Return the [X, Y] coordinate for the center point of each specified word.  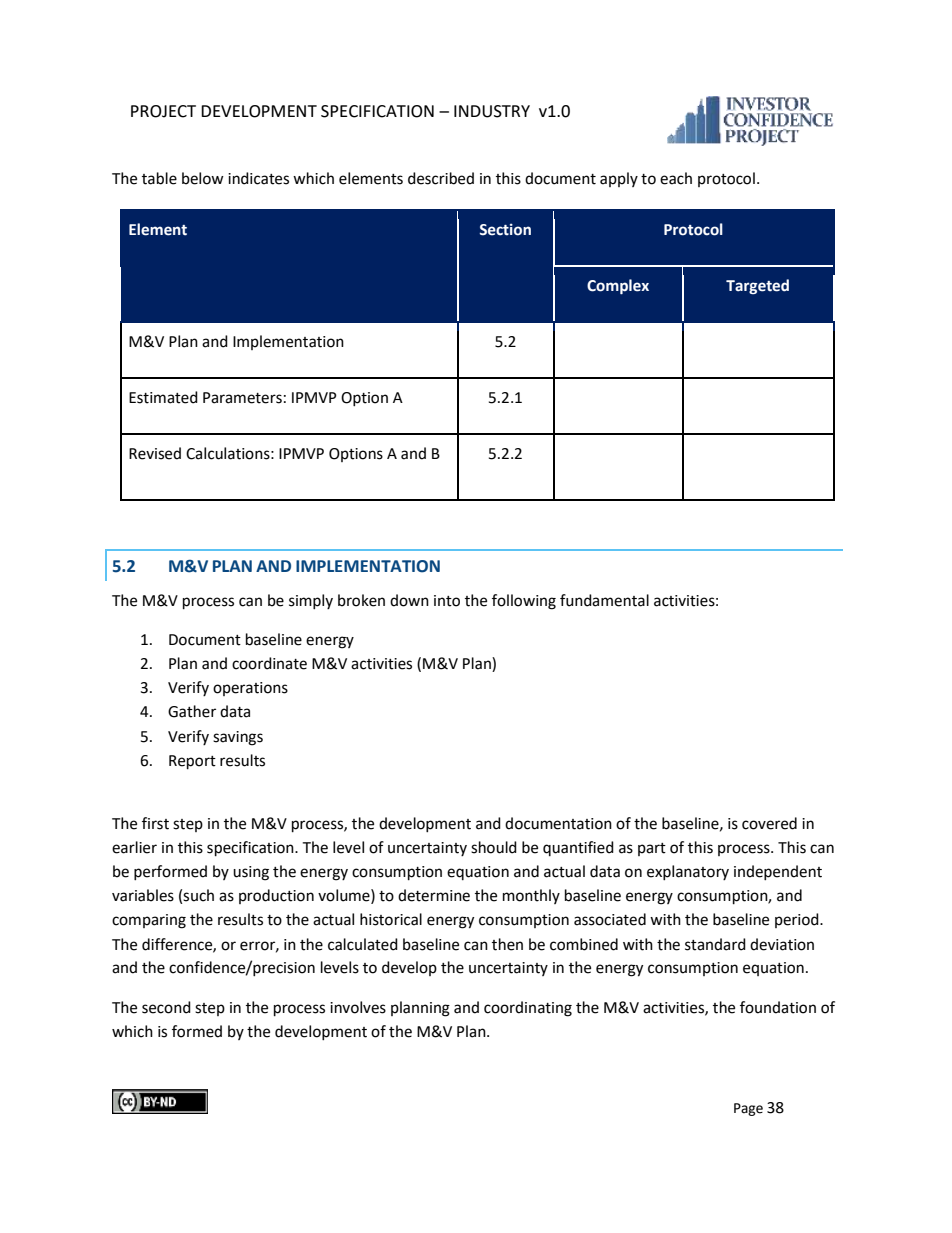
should [494, 847]
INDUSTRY [492, 111]
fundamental [604, 600]
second [166, 1007]
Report [192, 762]
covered [769, 823]
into [447, 601]
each [676, 178]
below [203, 178]
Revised [155, 453]
